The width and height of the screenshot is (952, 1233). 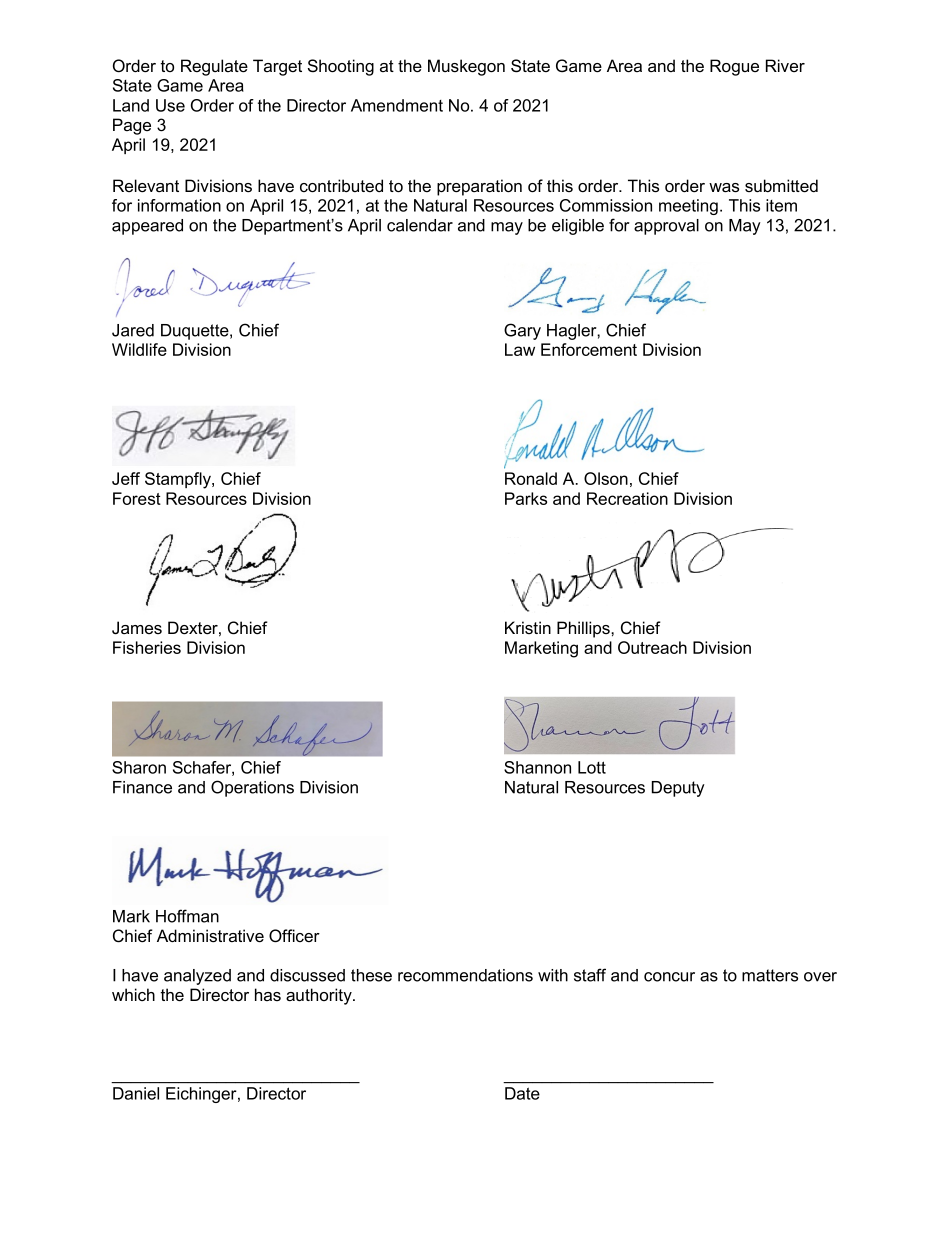 What do you see at coordinates (528, 627) in the screenshot?
I see `Kristin` at bounding box center [528, 627].
